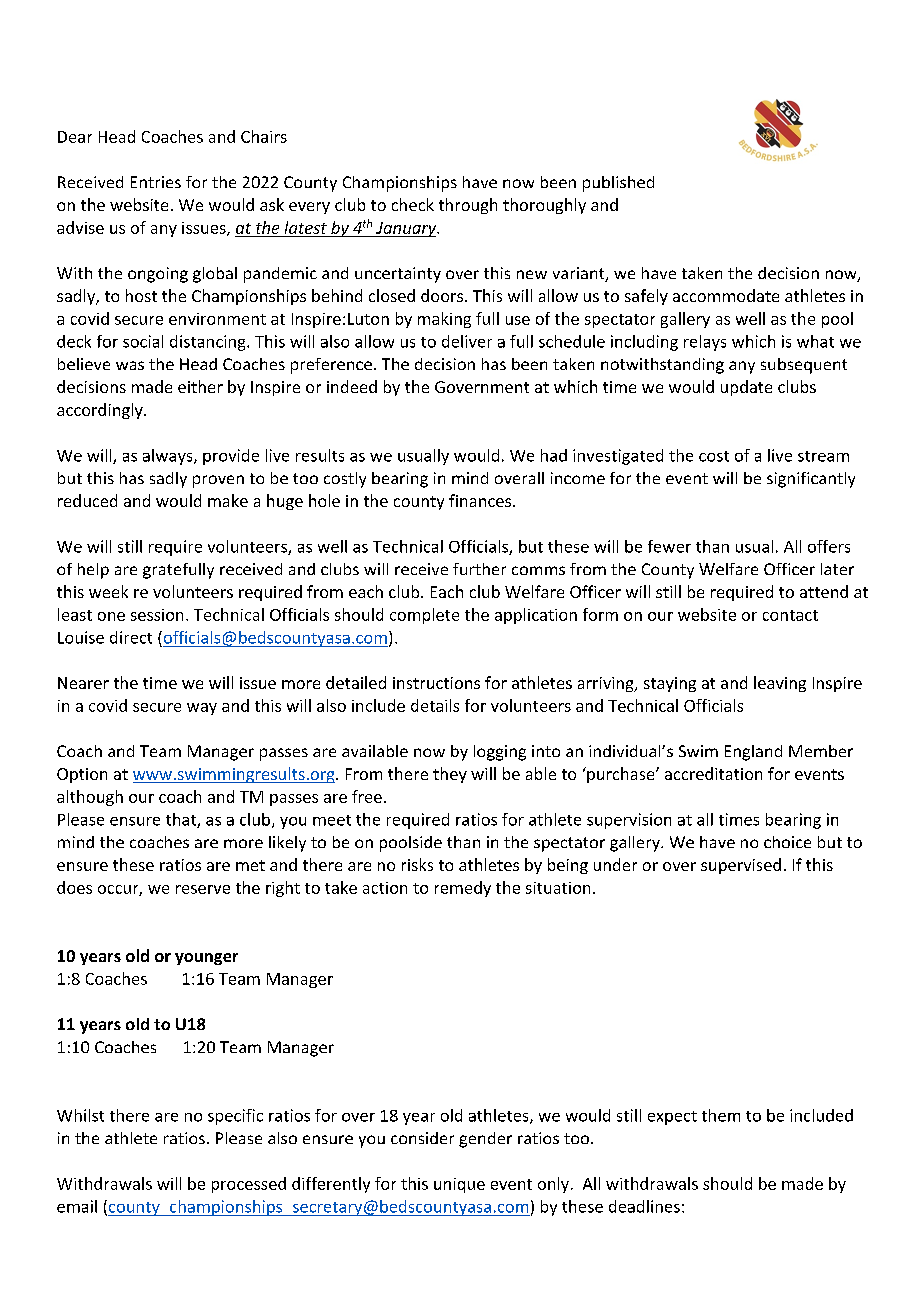 Image resolution: width=924 pixels, height=1308 pixels. I want to click on had, so click(554, 455).
